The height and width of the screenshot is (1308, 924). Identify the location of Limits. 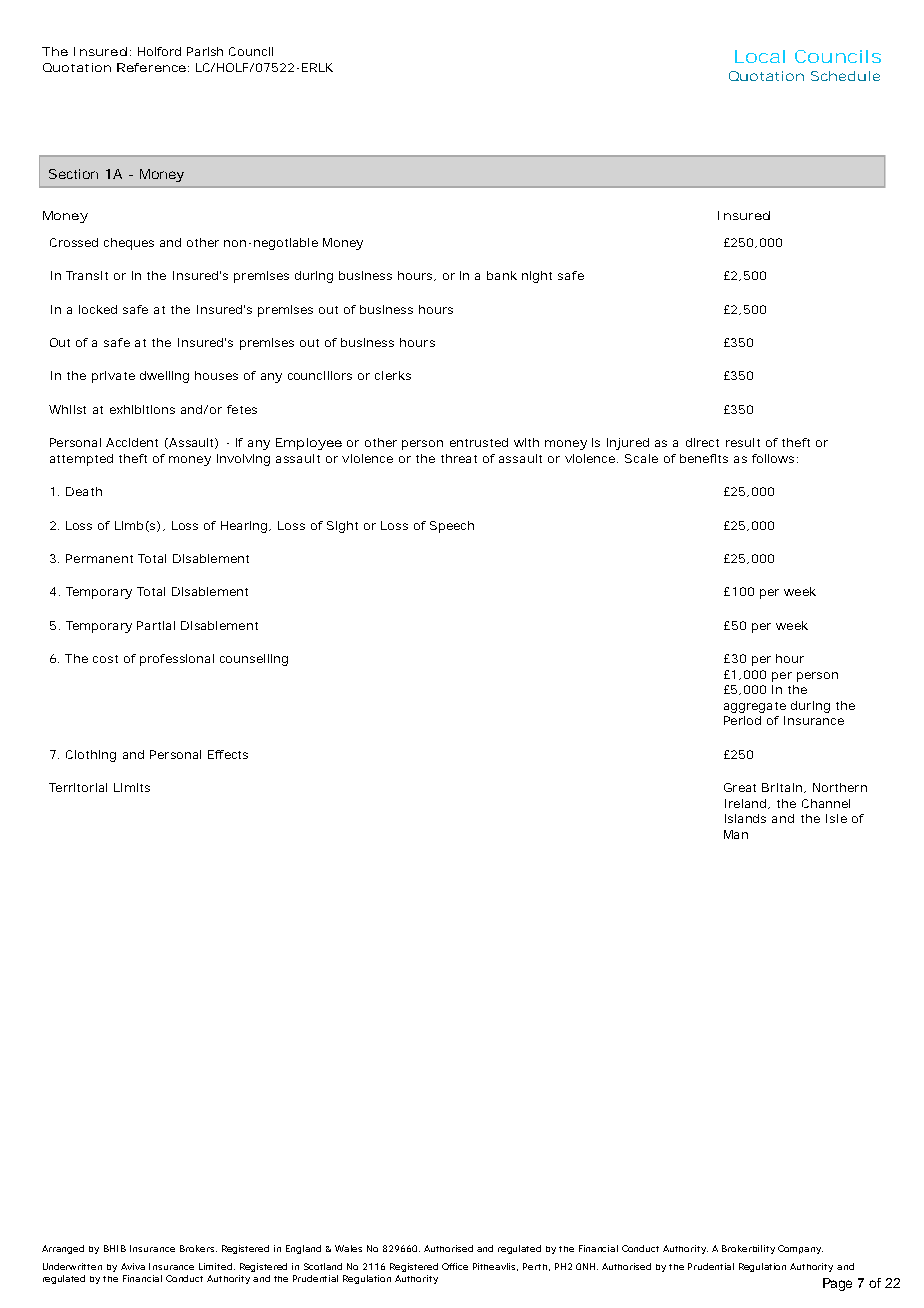
(132, 787).
